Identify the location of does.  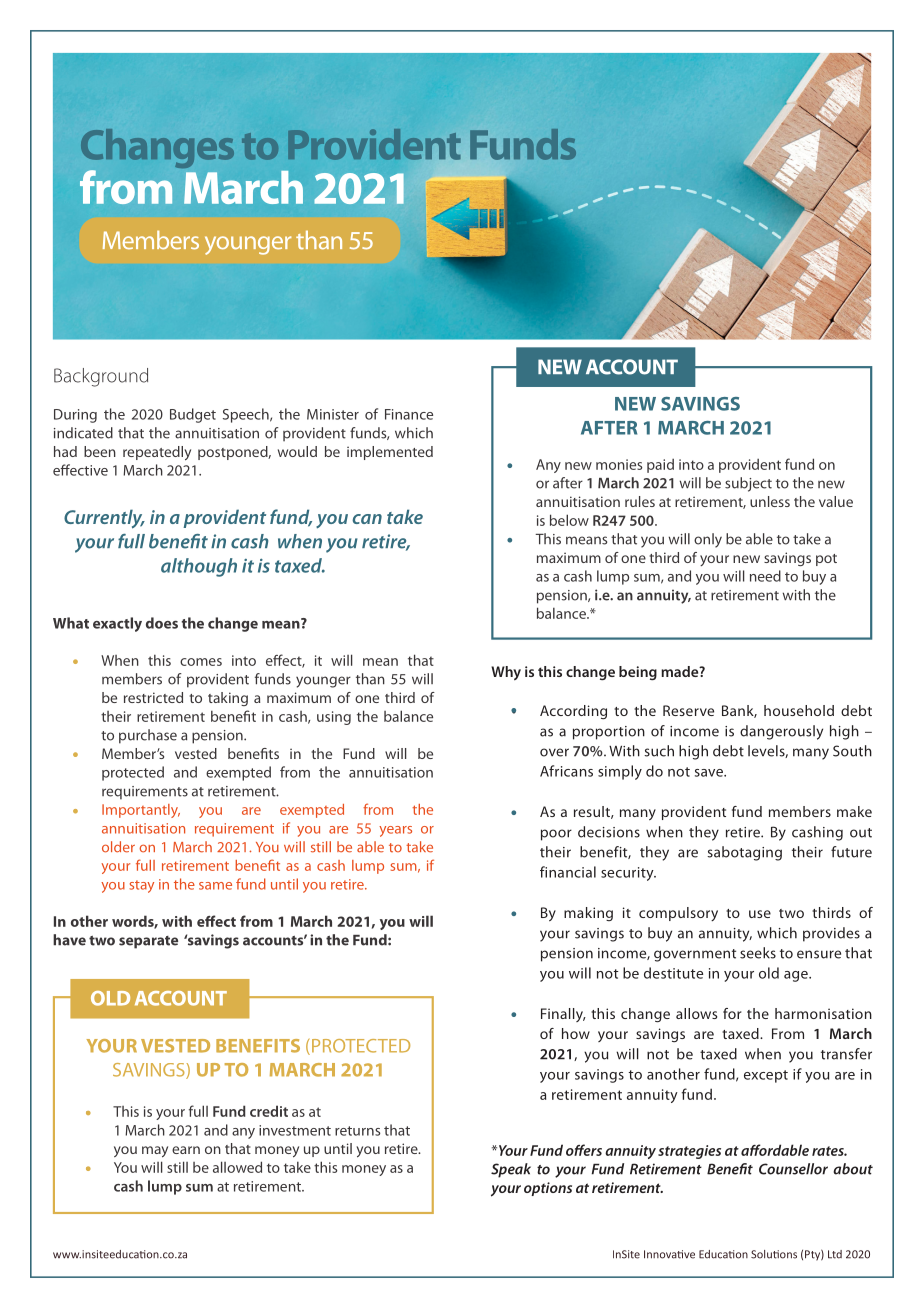
(162, 623).
